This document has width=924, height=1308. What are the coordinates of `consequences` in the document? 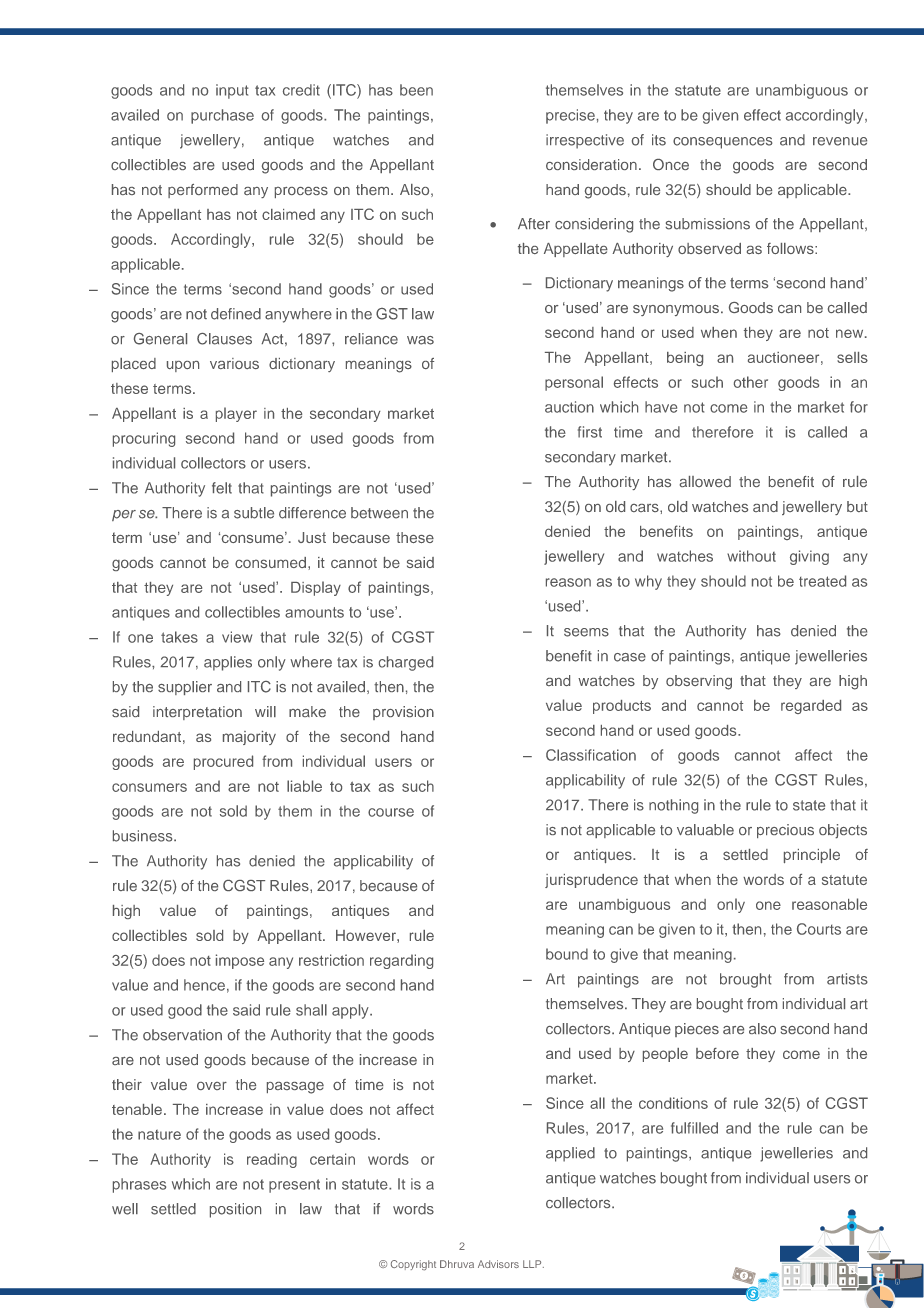 It's located at (723, 143).
